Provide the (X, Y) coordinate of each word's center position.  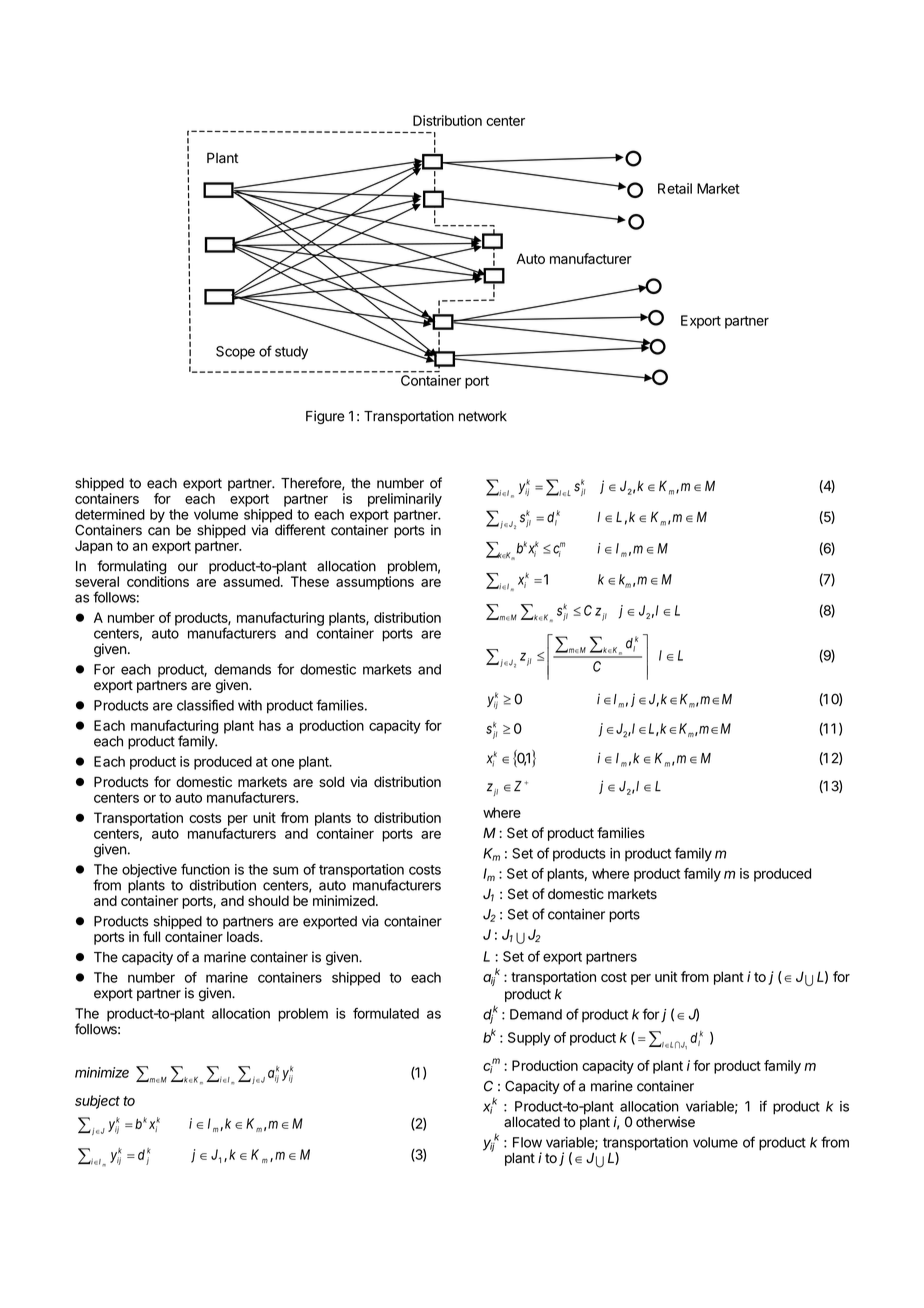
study (291, 353)
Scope (235, 353)
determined (110, 514)
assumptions (375, 583)
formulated (386, 1013)
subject (97, 1102)
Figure (325, 417)
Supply (529, 1039)
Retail (675, 188)
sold (331, 782)
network (483, 416)
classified (205, 705)
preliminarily (405, 500)
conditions (158, 581)
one (282, 763)
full (151, 936)
